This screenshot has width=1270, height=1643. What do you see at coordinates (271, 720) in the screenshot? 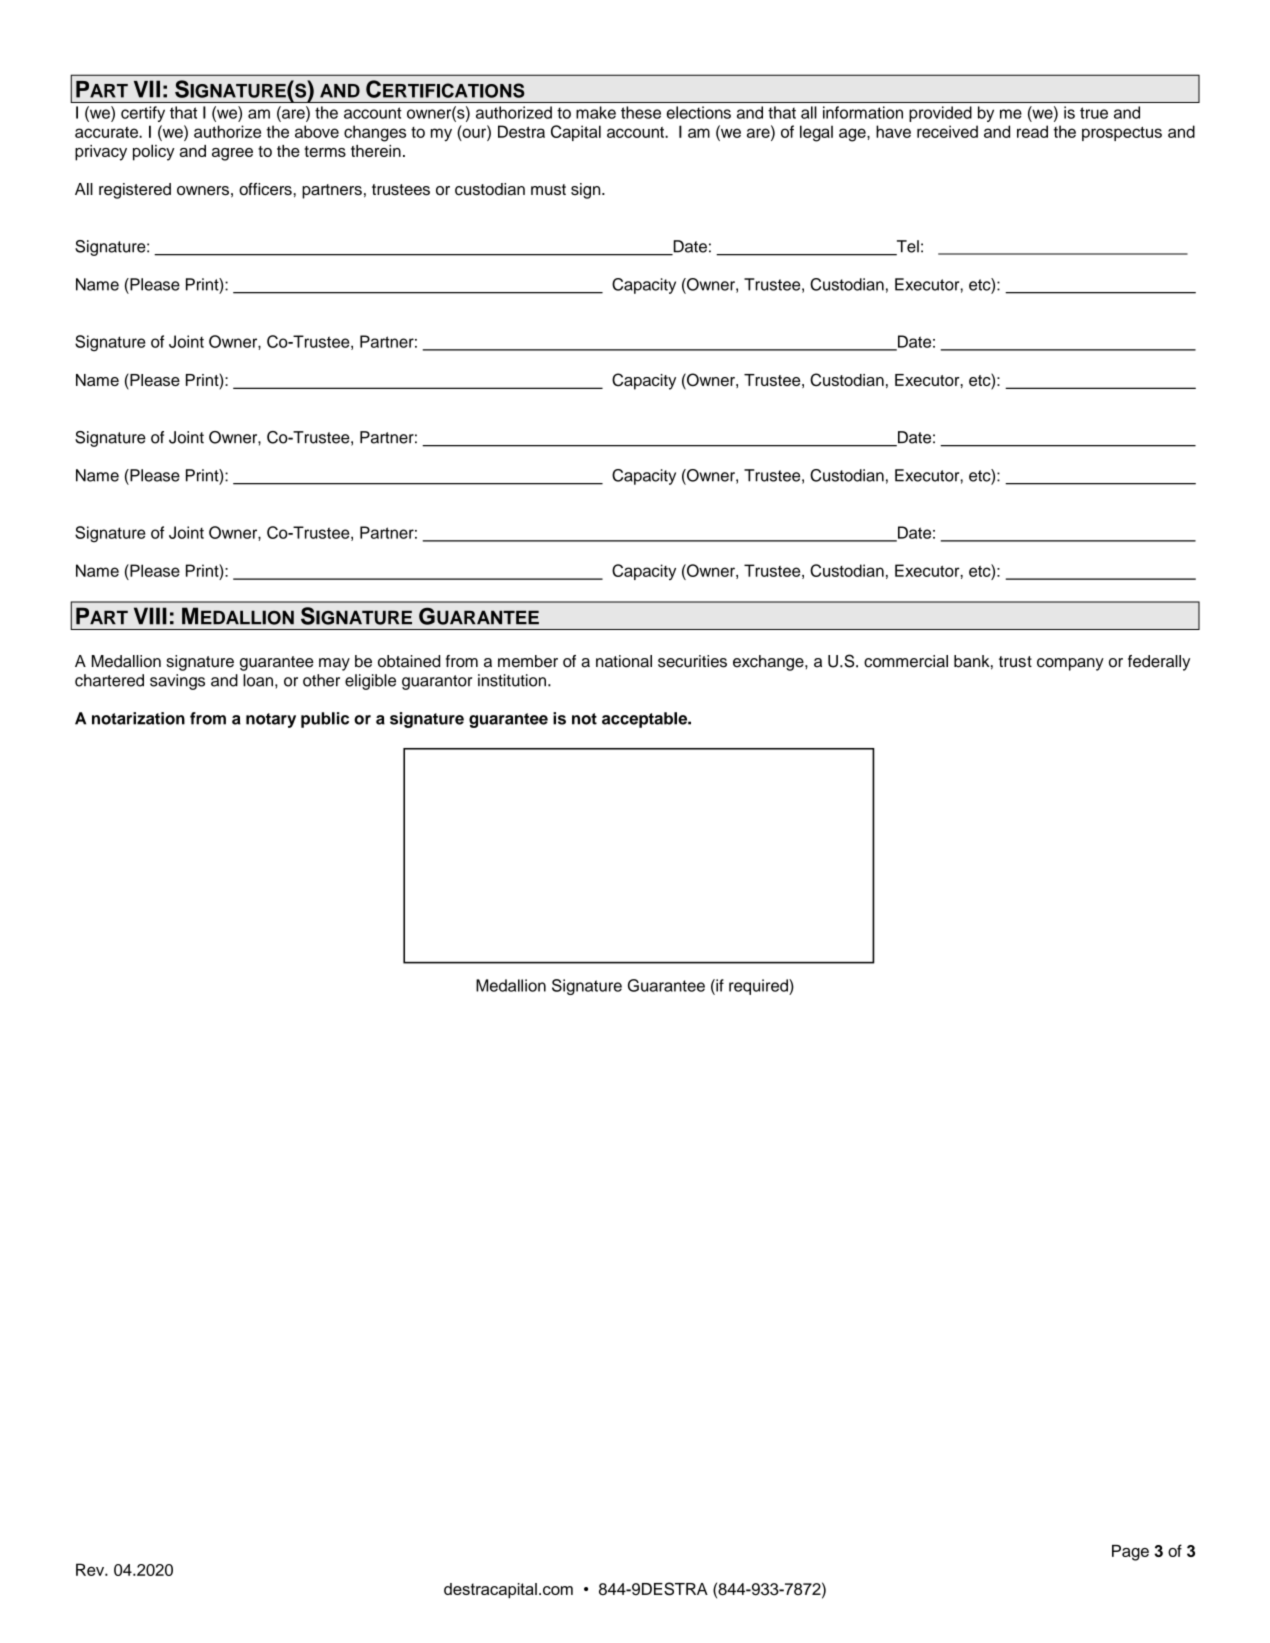
I see `notary` at bounding box center [271, 720].
